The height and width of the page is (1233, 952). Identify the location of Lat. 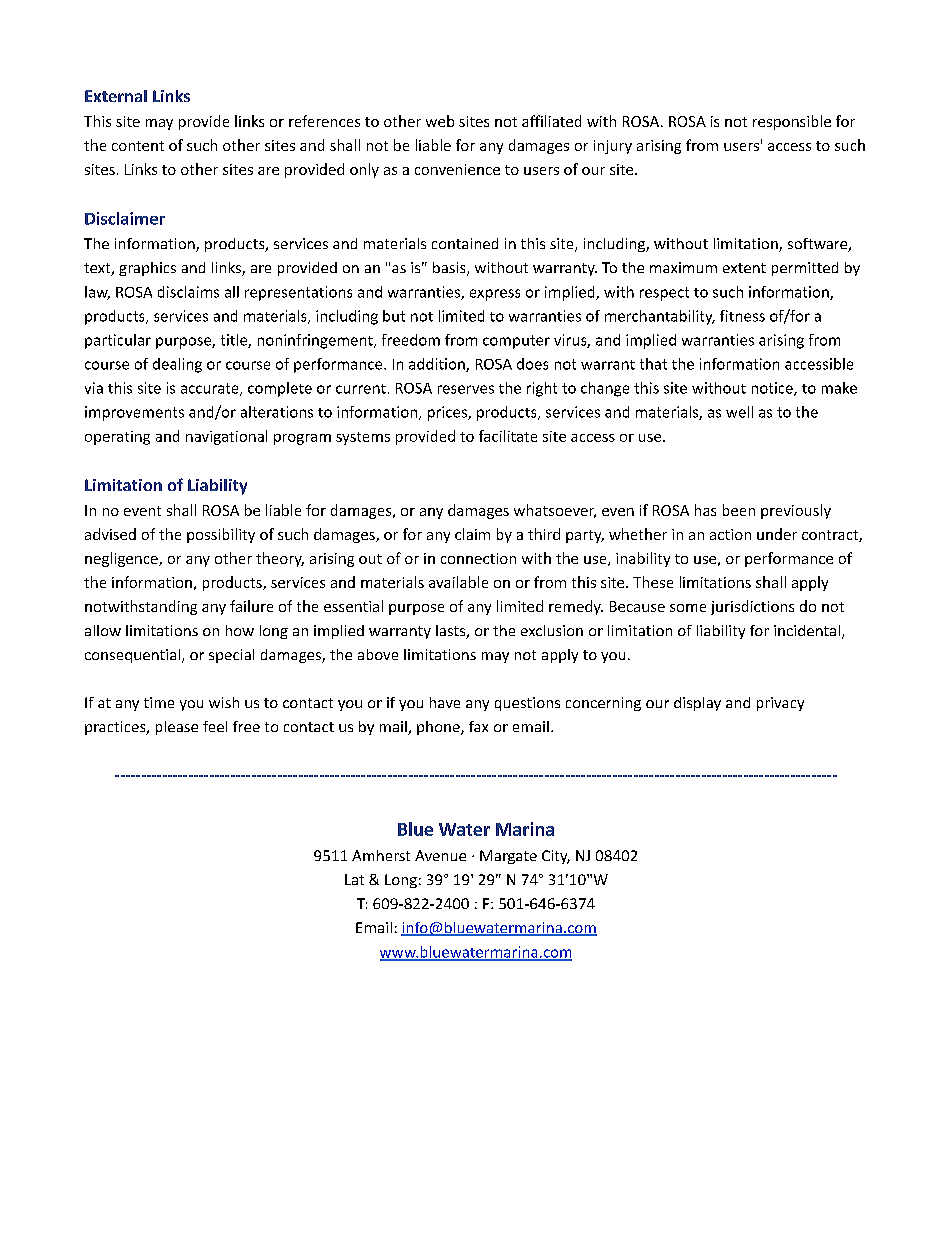
(354, 879).
